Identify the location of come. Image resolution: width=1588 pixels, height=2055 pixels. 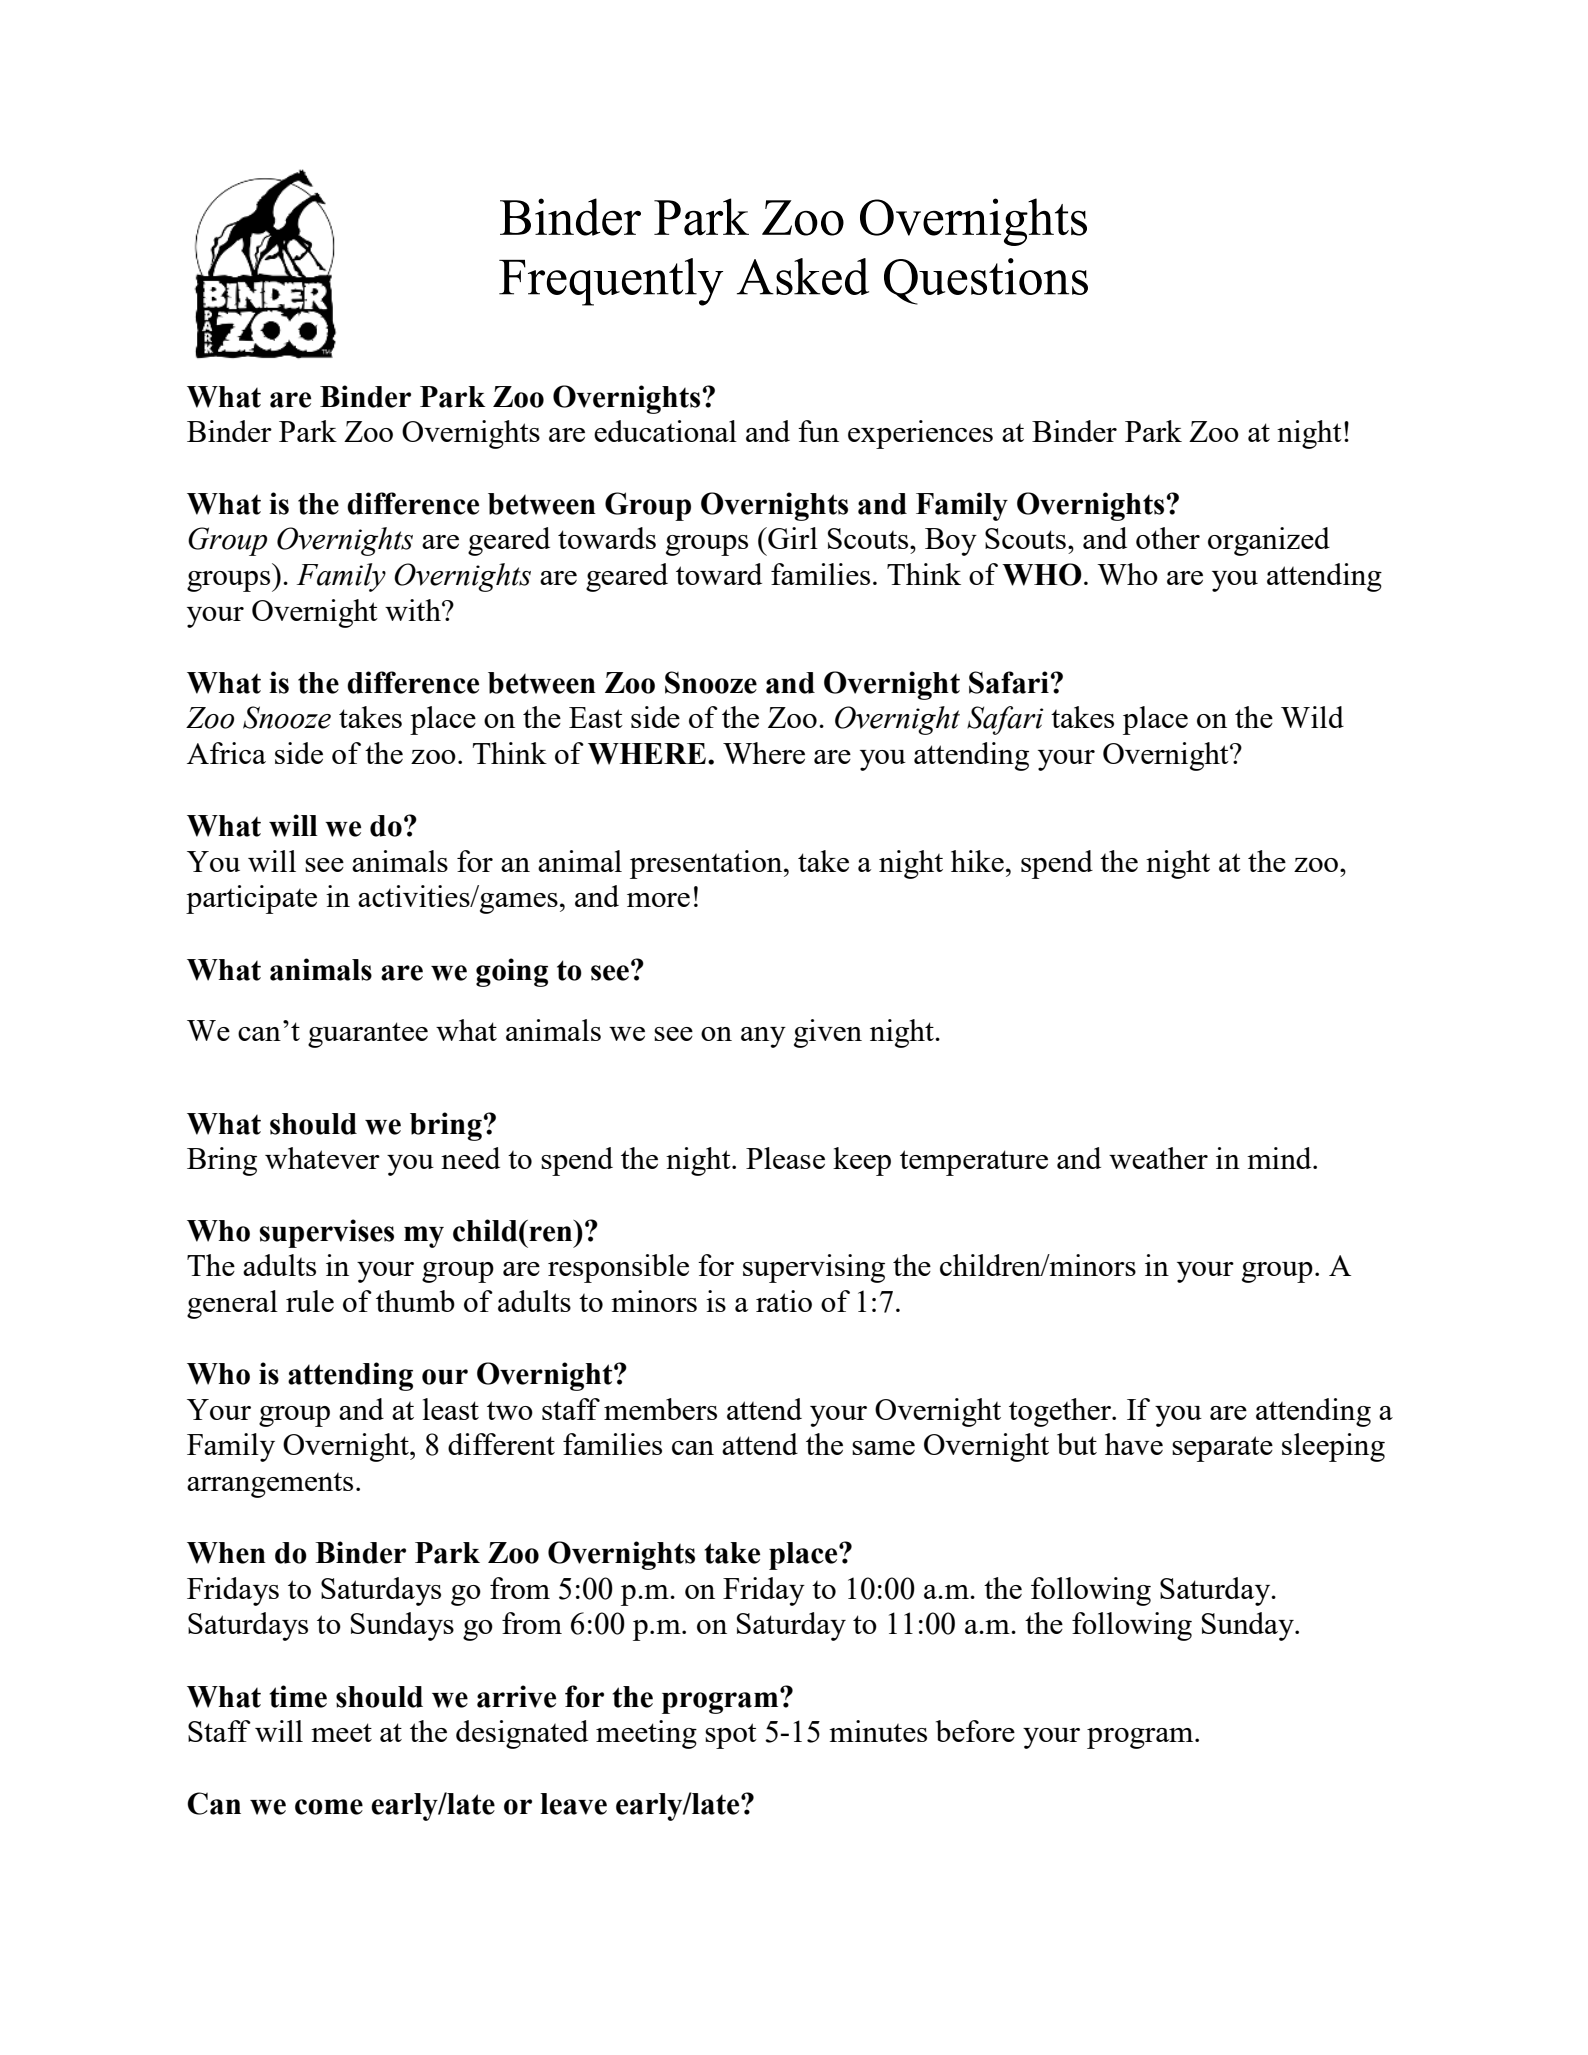
(329, 1807).
